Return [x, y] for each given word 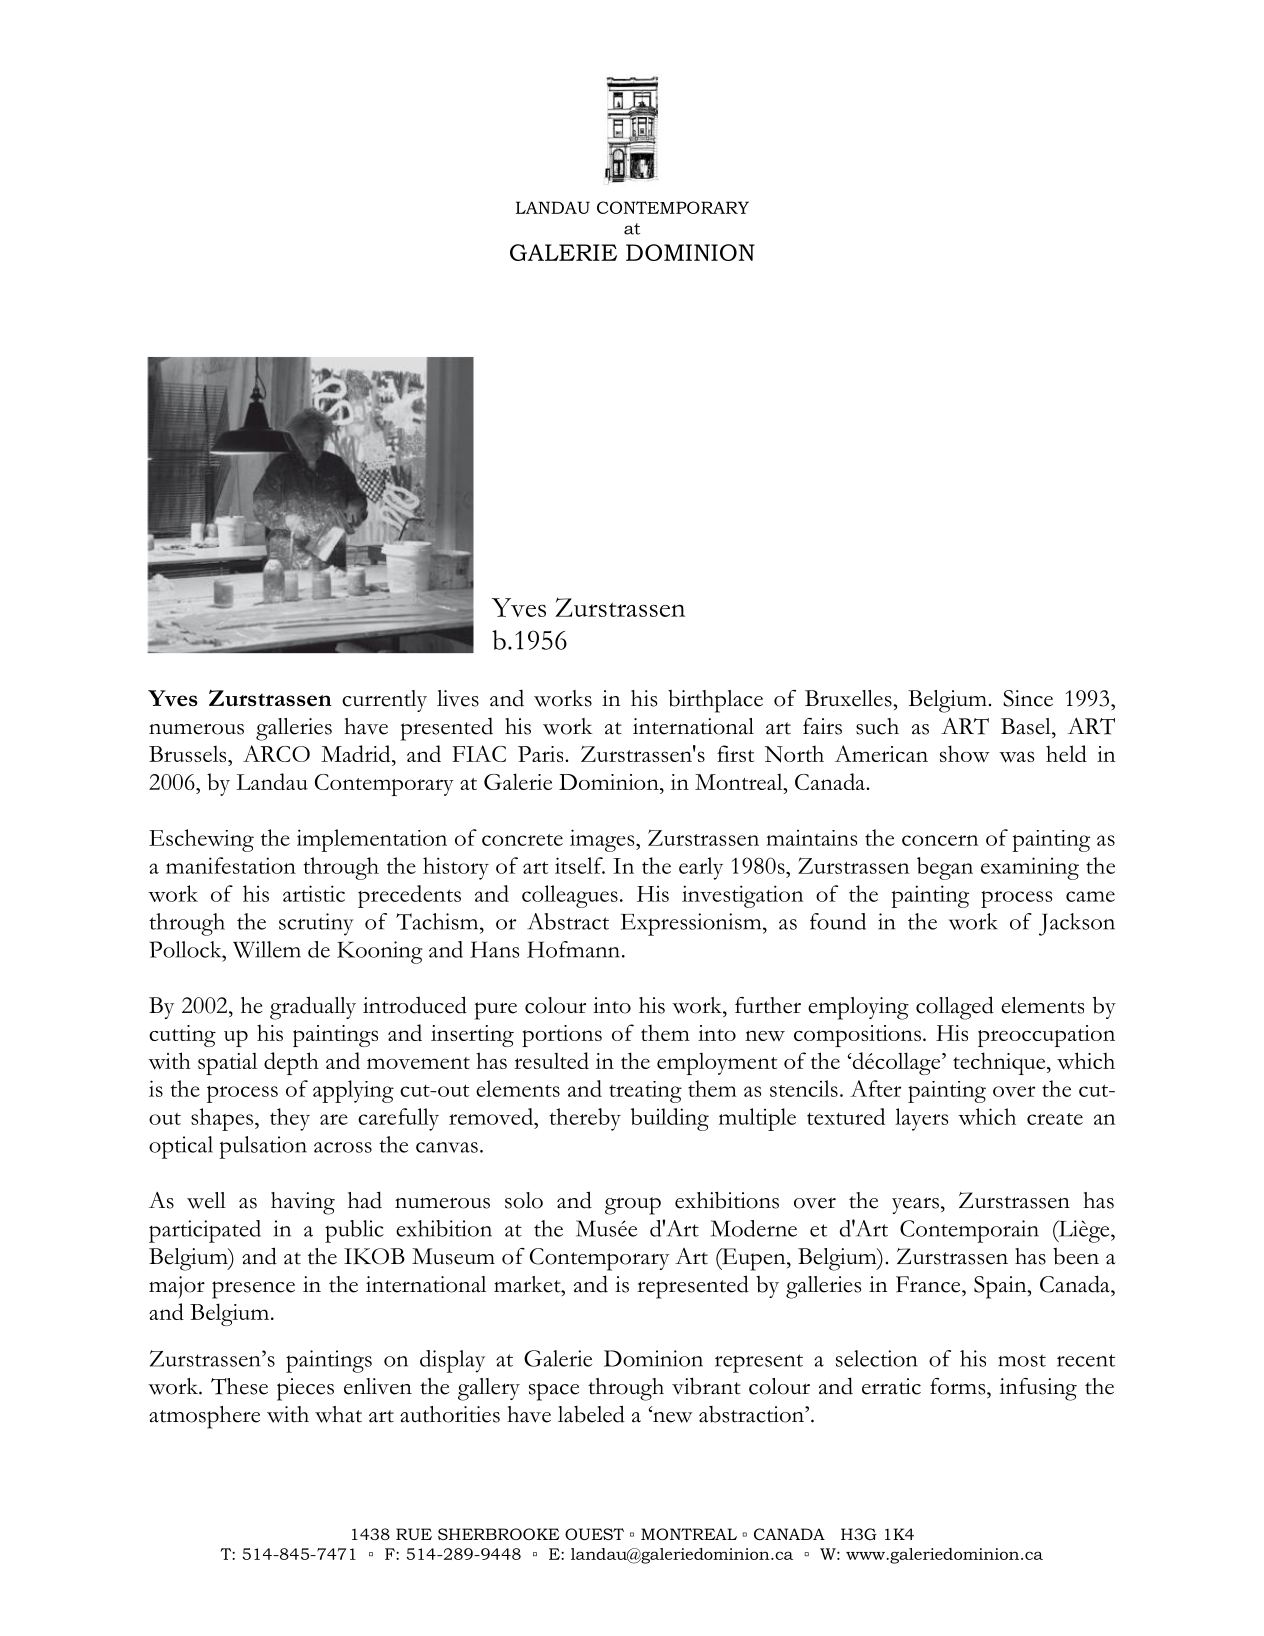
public [354, 1231]
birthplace [715, 701]
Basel [1027, 726]
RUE [414, 1534]
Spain [1001, 1287]
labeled [591, 1414]
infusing [1038, 1389]
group [633, 1206]
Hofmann [573, 949]
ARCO [276, 753]
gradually [313, 1008]
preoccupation [1046, 1036]
